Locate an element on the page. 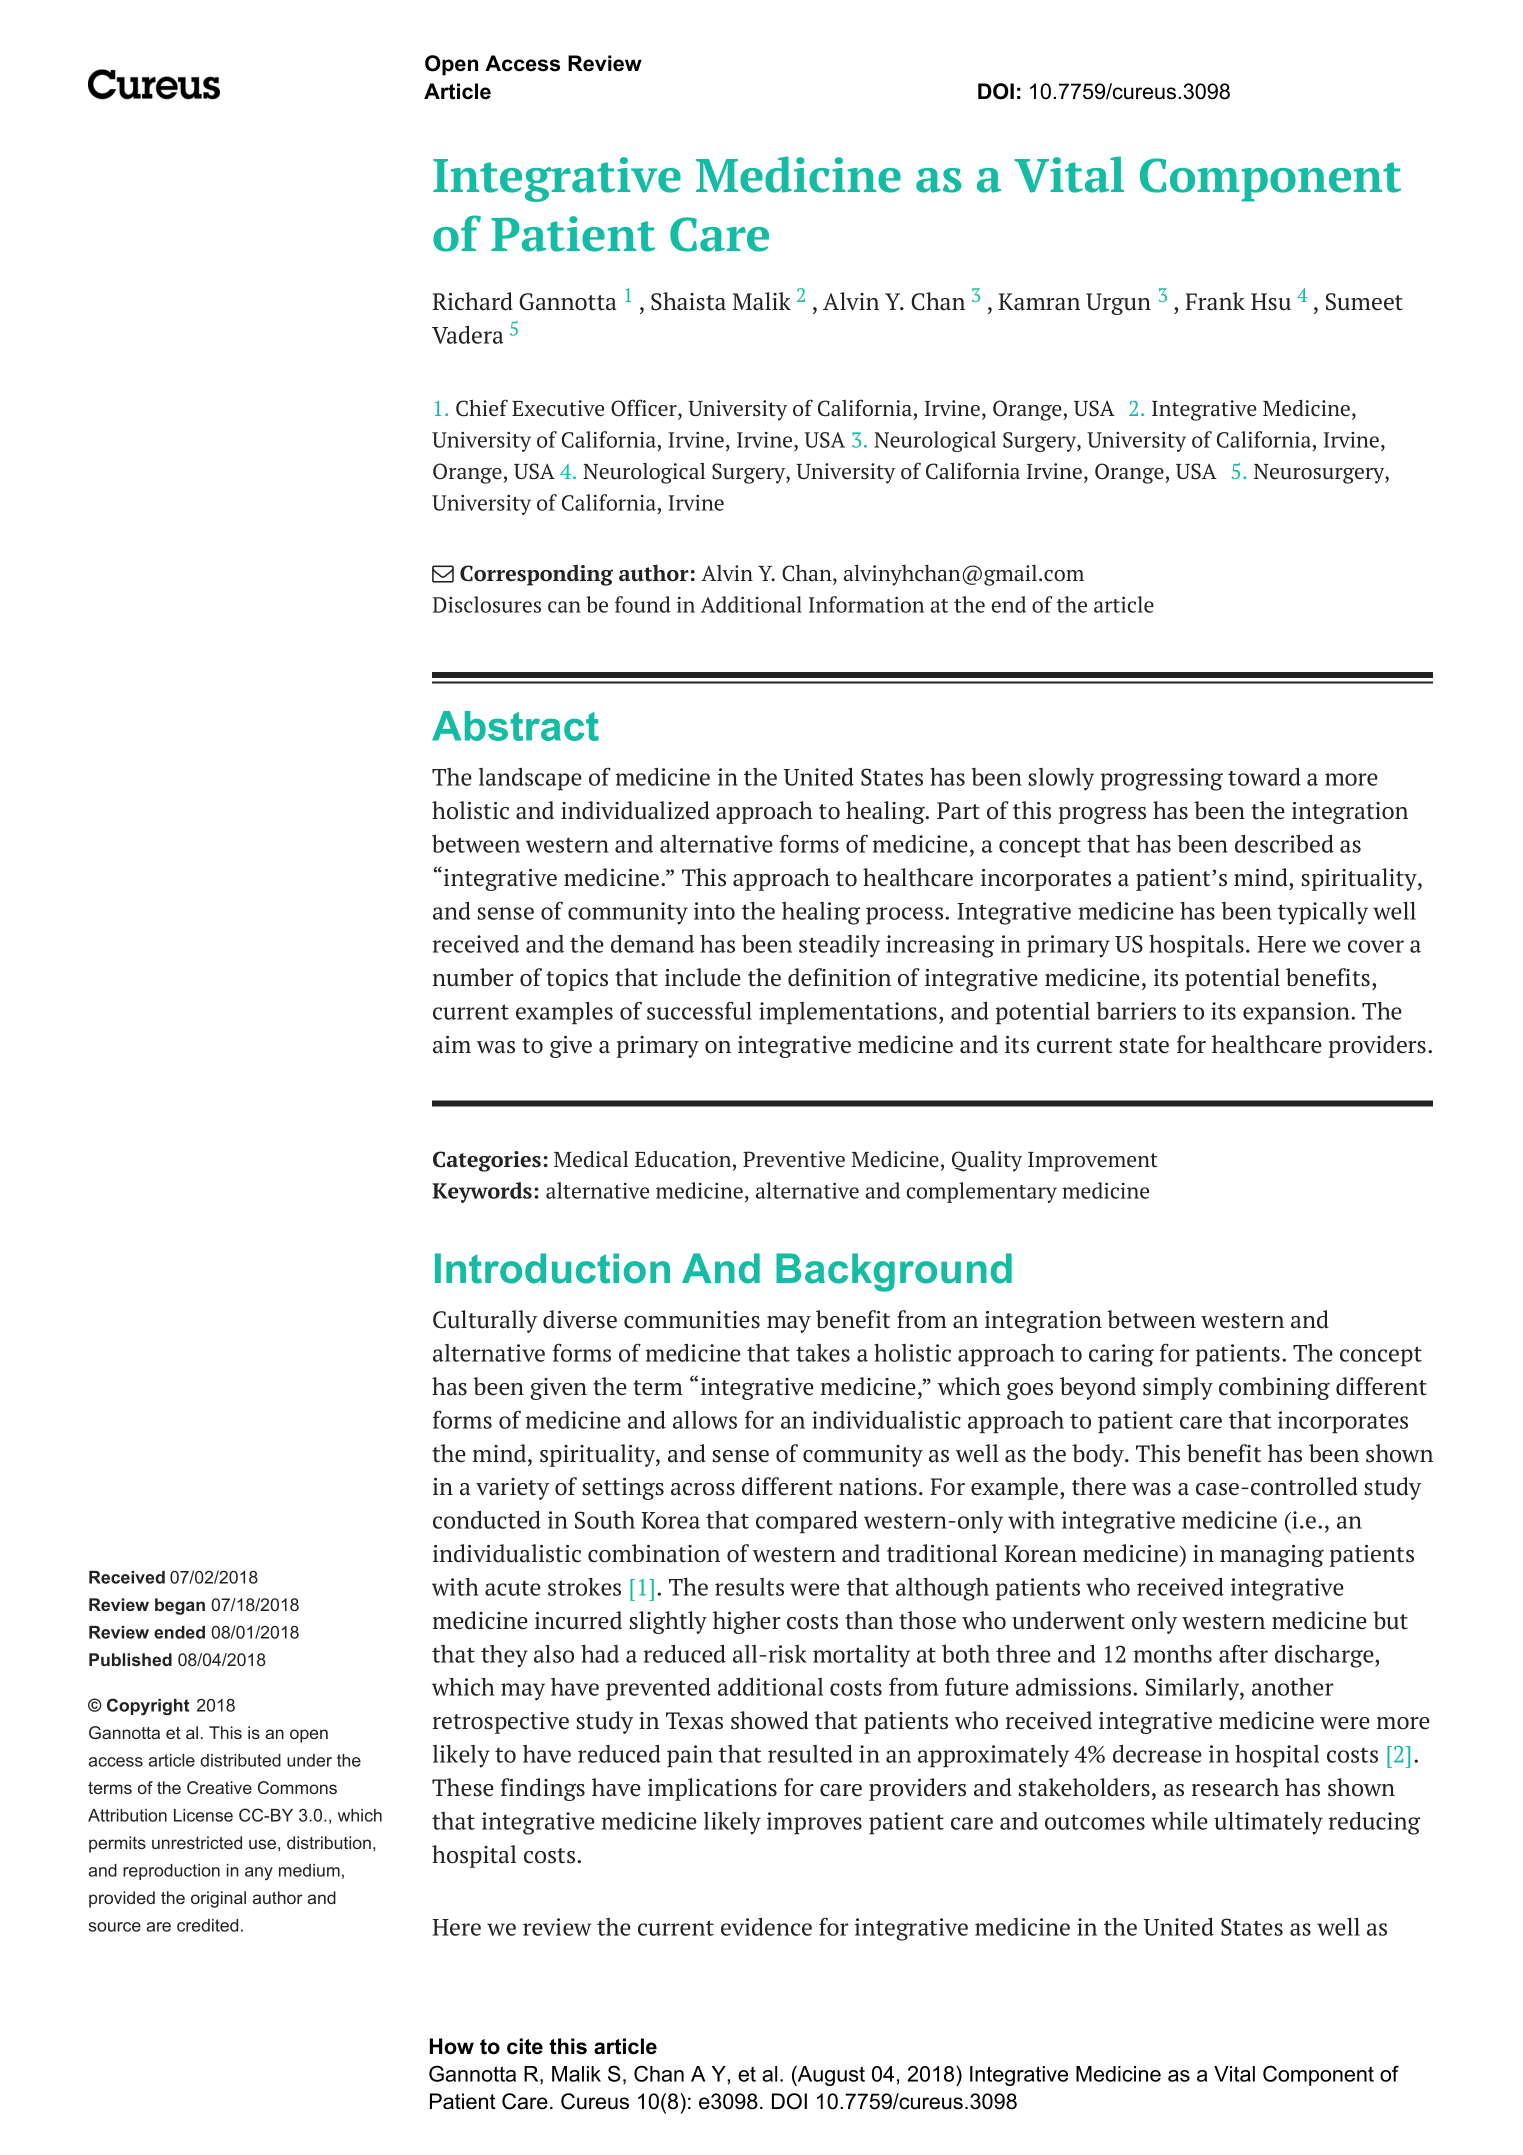 Image resolution: width=1523 pixels, height=2155 pixels. credited is located at coordinates (207, 1925).
